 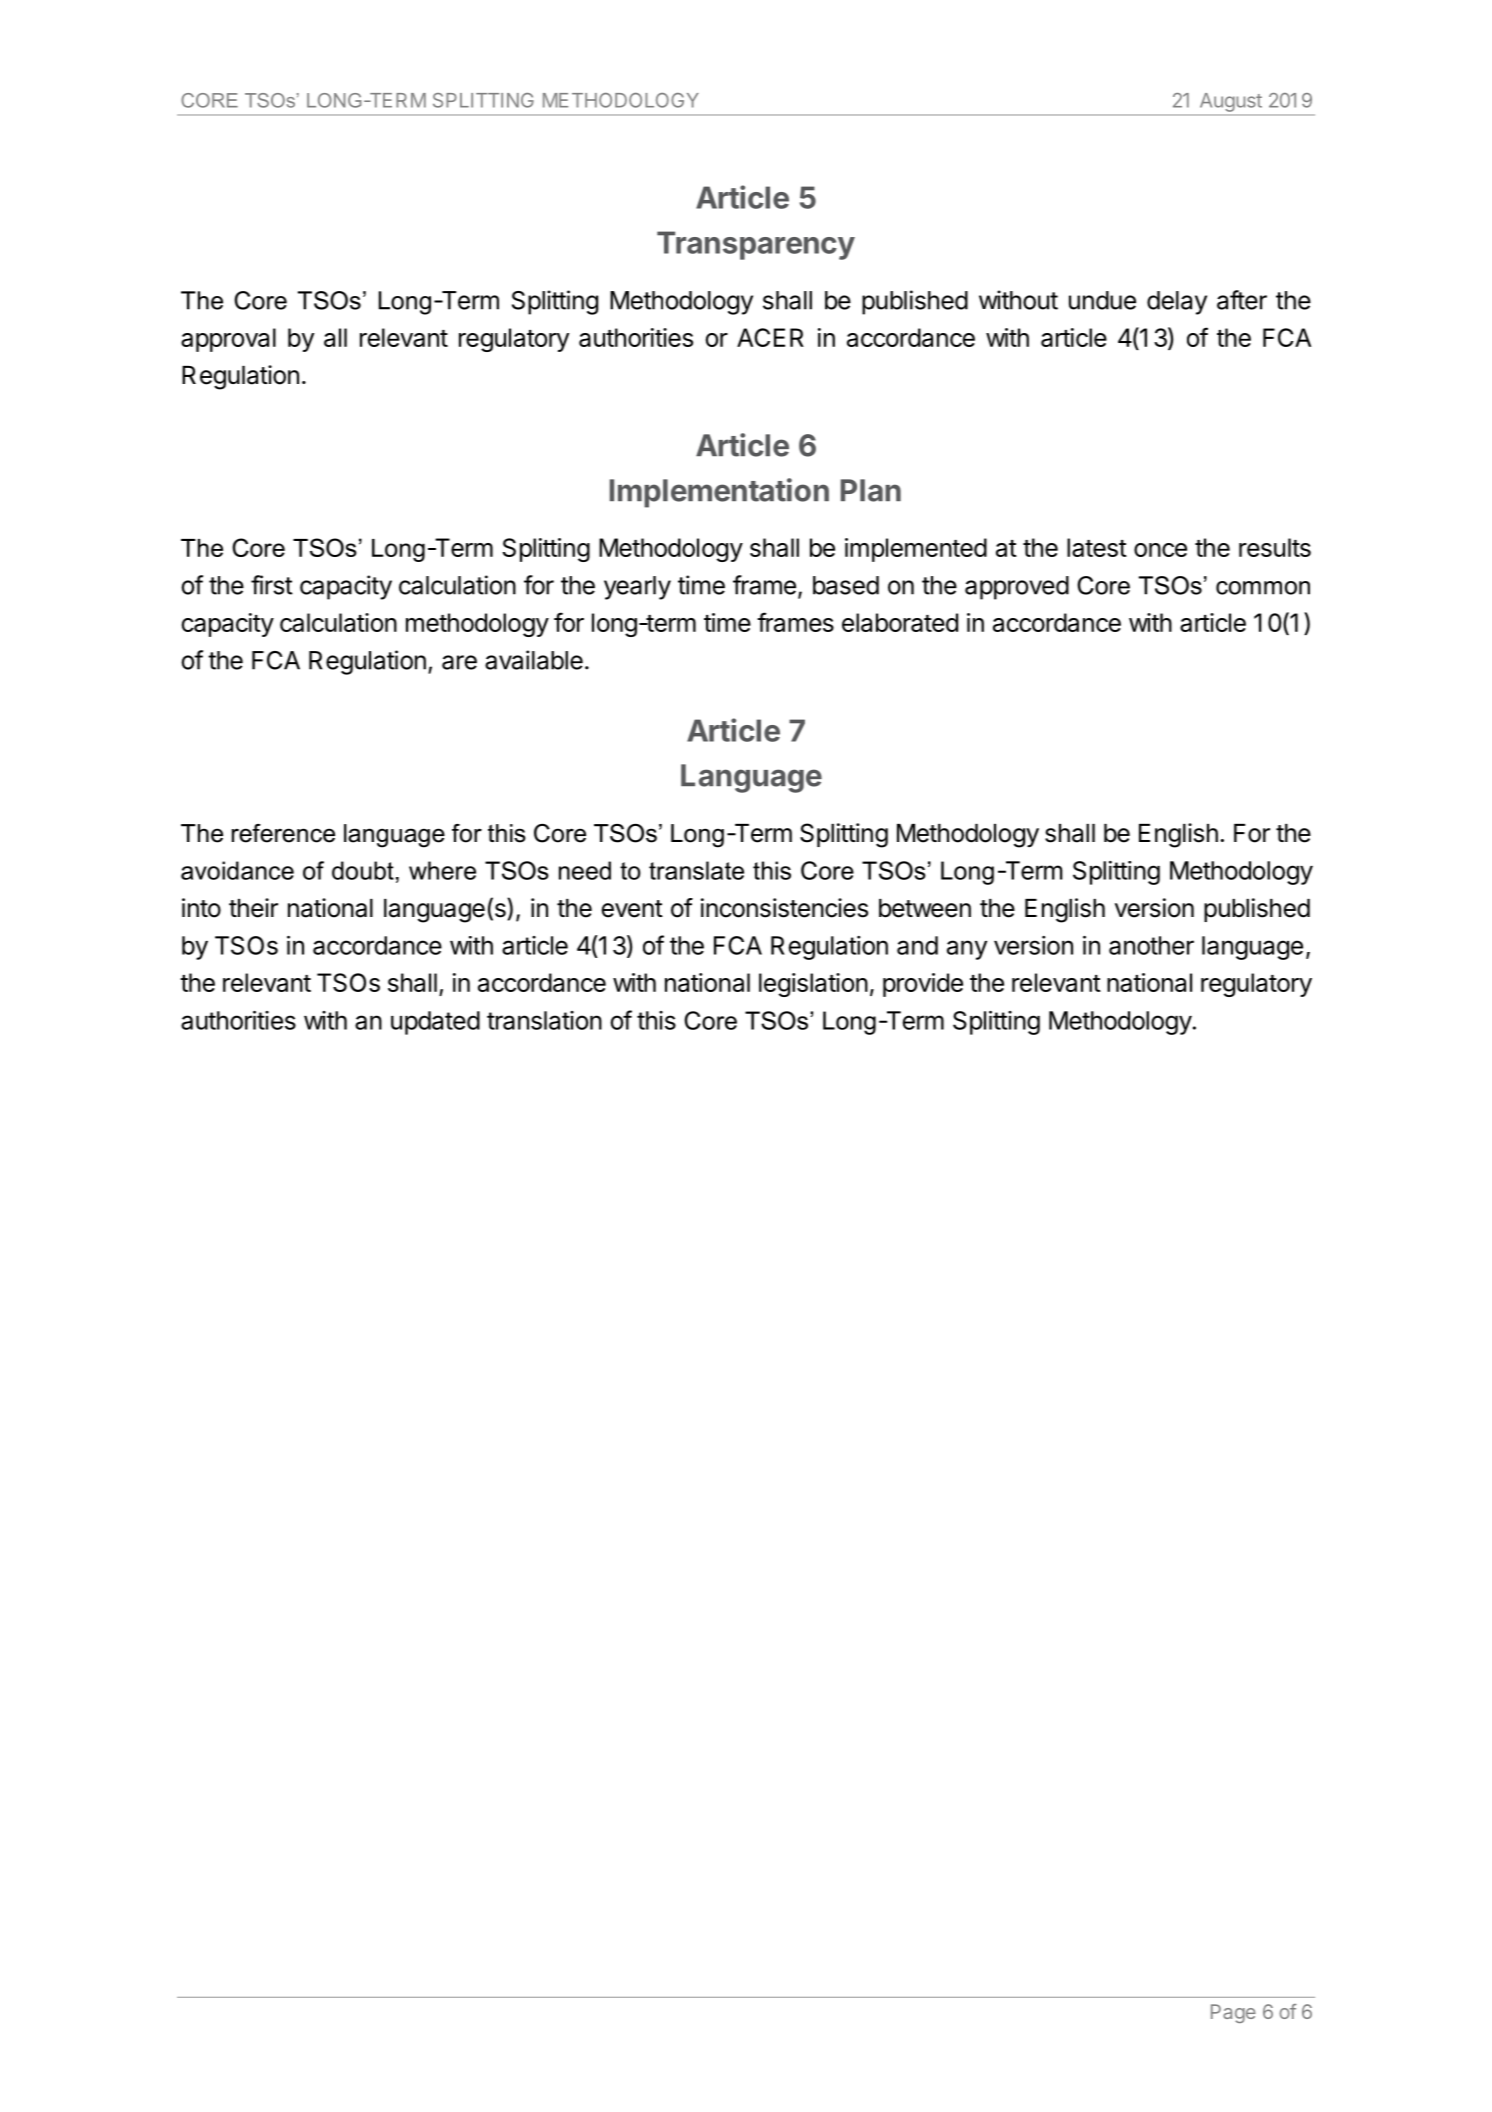 What do you see at coordinates (544, 1020) in the screenshot?
I see `translation` at bounding box center [544, 1020].
